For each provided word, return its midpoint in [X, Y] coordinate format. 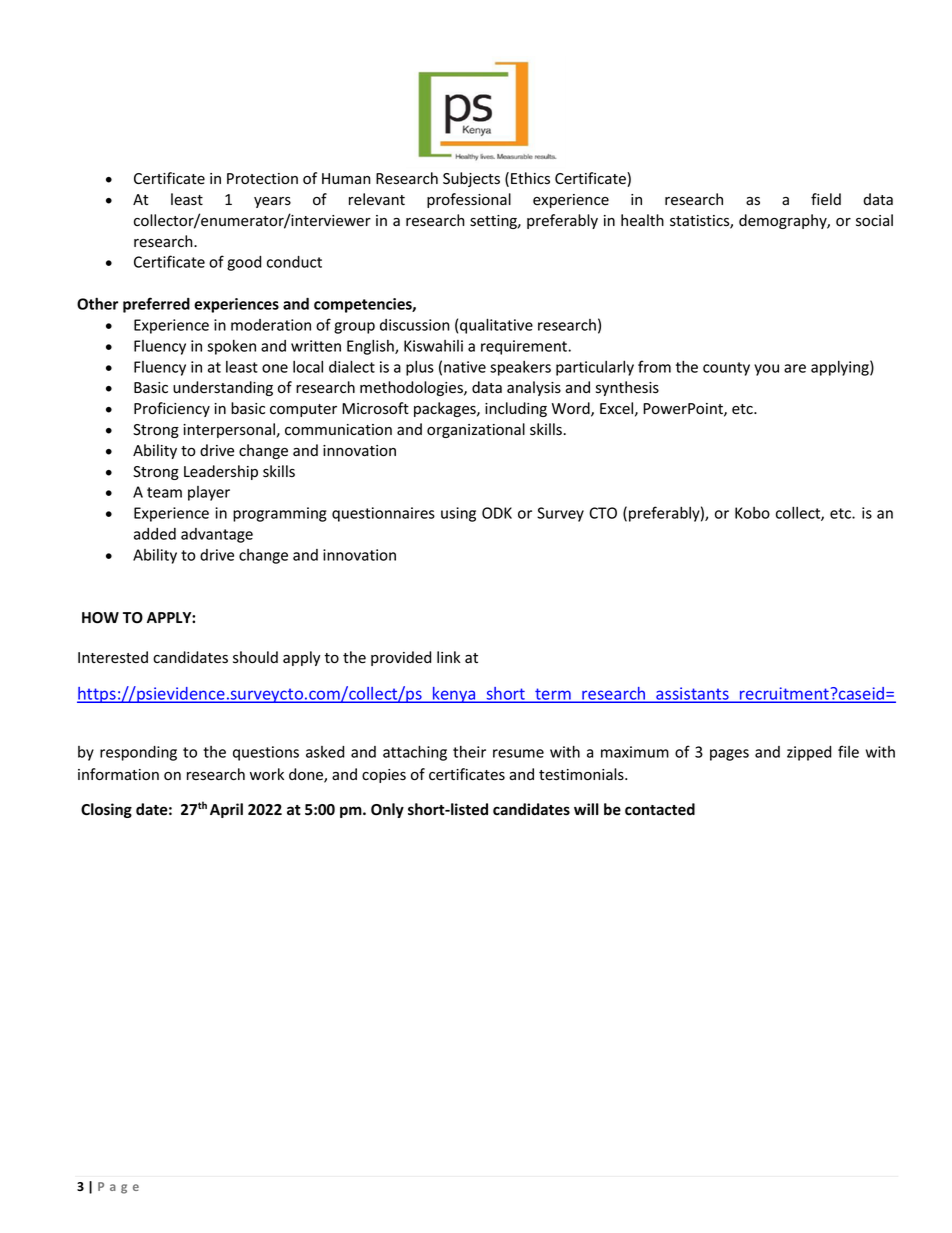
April [226, 810]
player [209, 493]
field [826, 199]
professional [469, 200]
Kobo [752, 513]
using [458, 514]
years [272, 202]
